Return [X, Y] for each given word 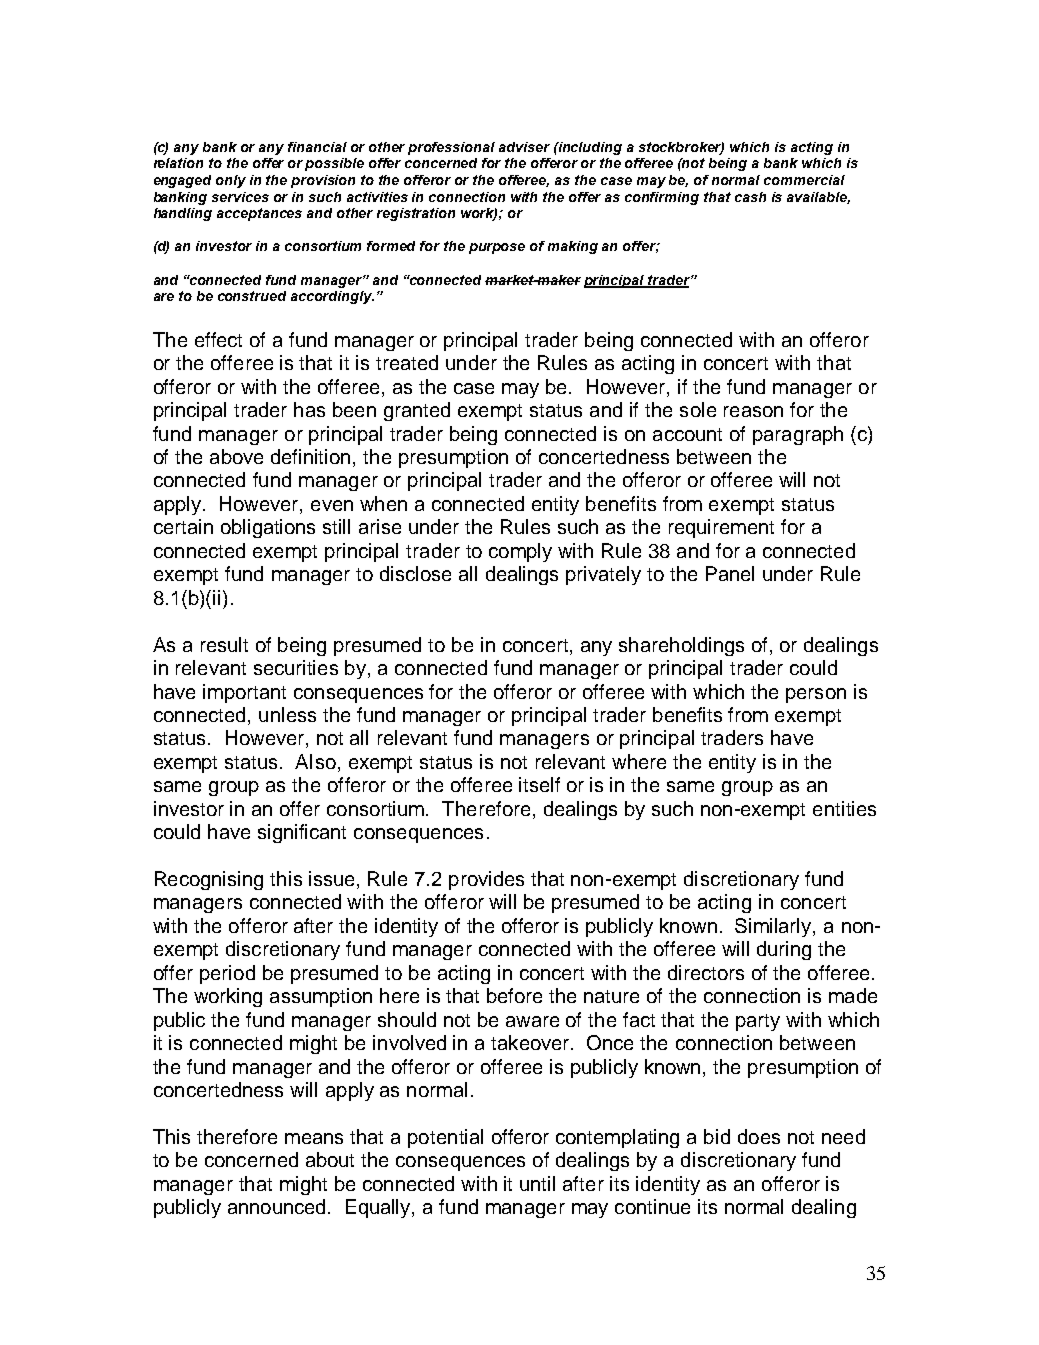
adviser [524, 147]
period [227, 974]
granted [417, 411]
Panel [730, 573]
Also [315, 761]
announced [278, 1206]
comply [520, 552]
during [784, 950]
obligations [268, 528]
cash [750, 197]
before [514, 995]
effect [218, 339]
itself [539, 784]
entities [844, 808]
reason [753, 411]
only [231, 181]
